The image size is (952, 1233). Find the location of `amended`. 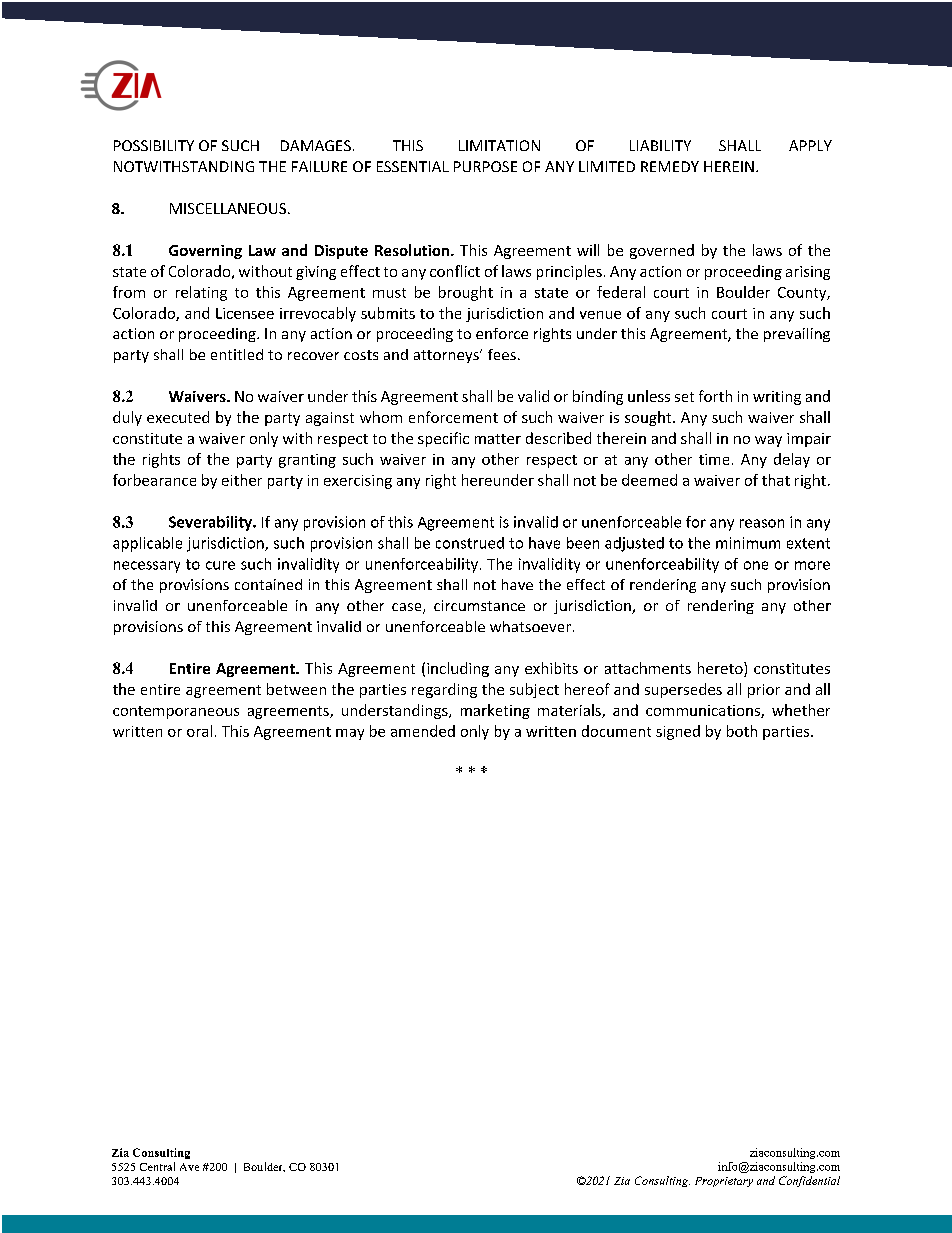

amended is located at coordinates (423, 731).
